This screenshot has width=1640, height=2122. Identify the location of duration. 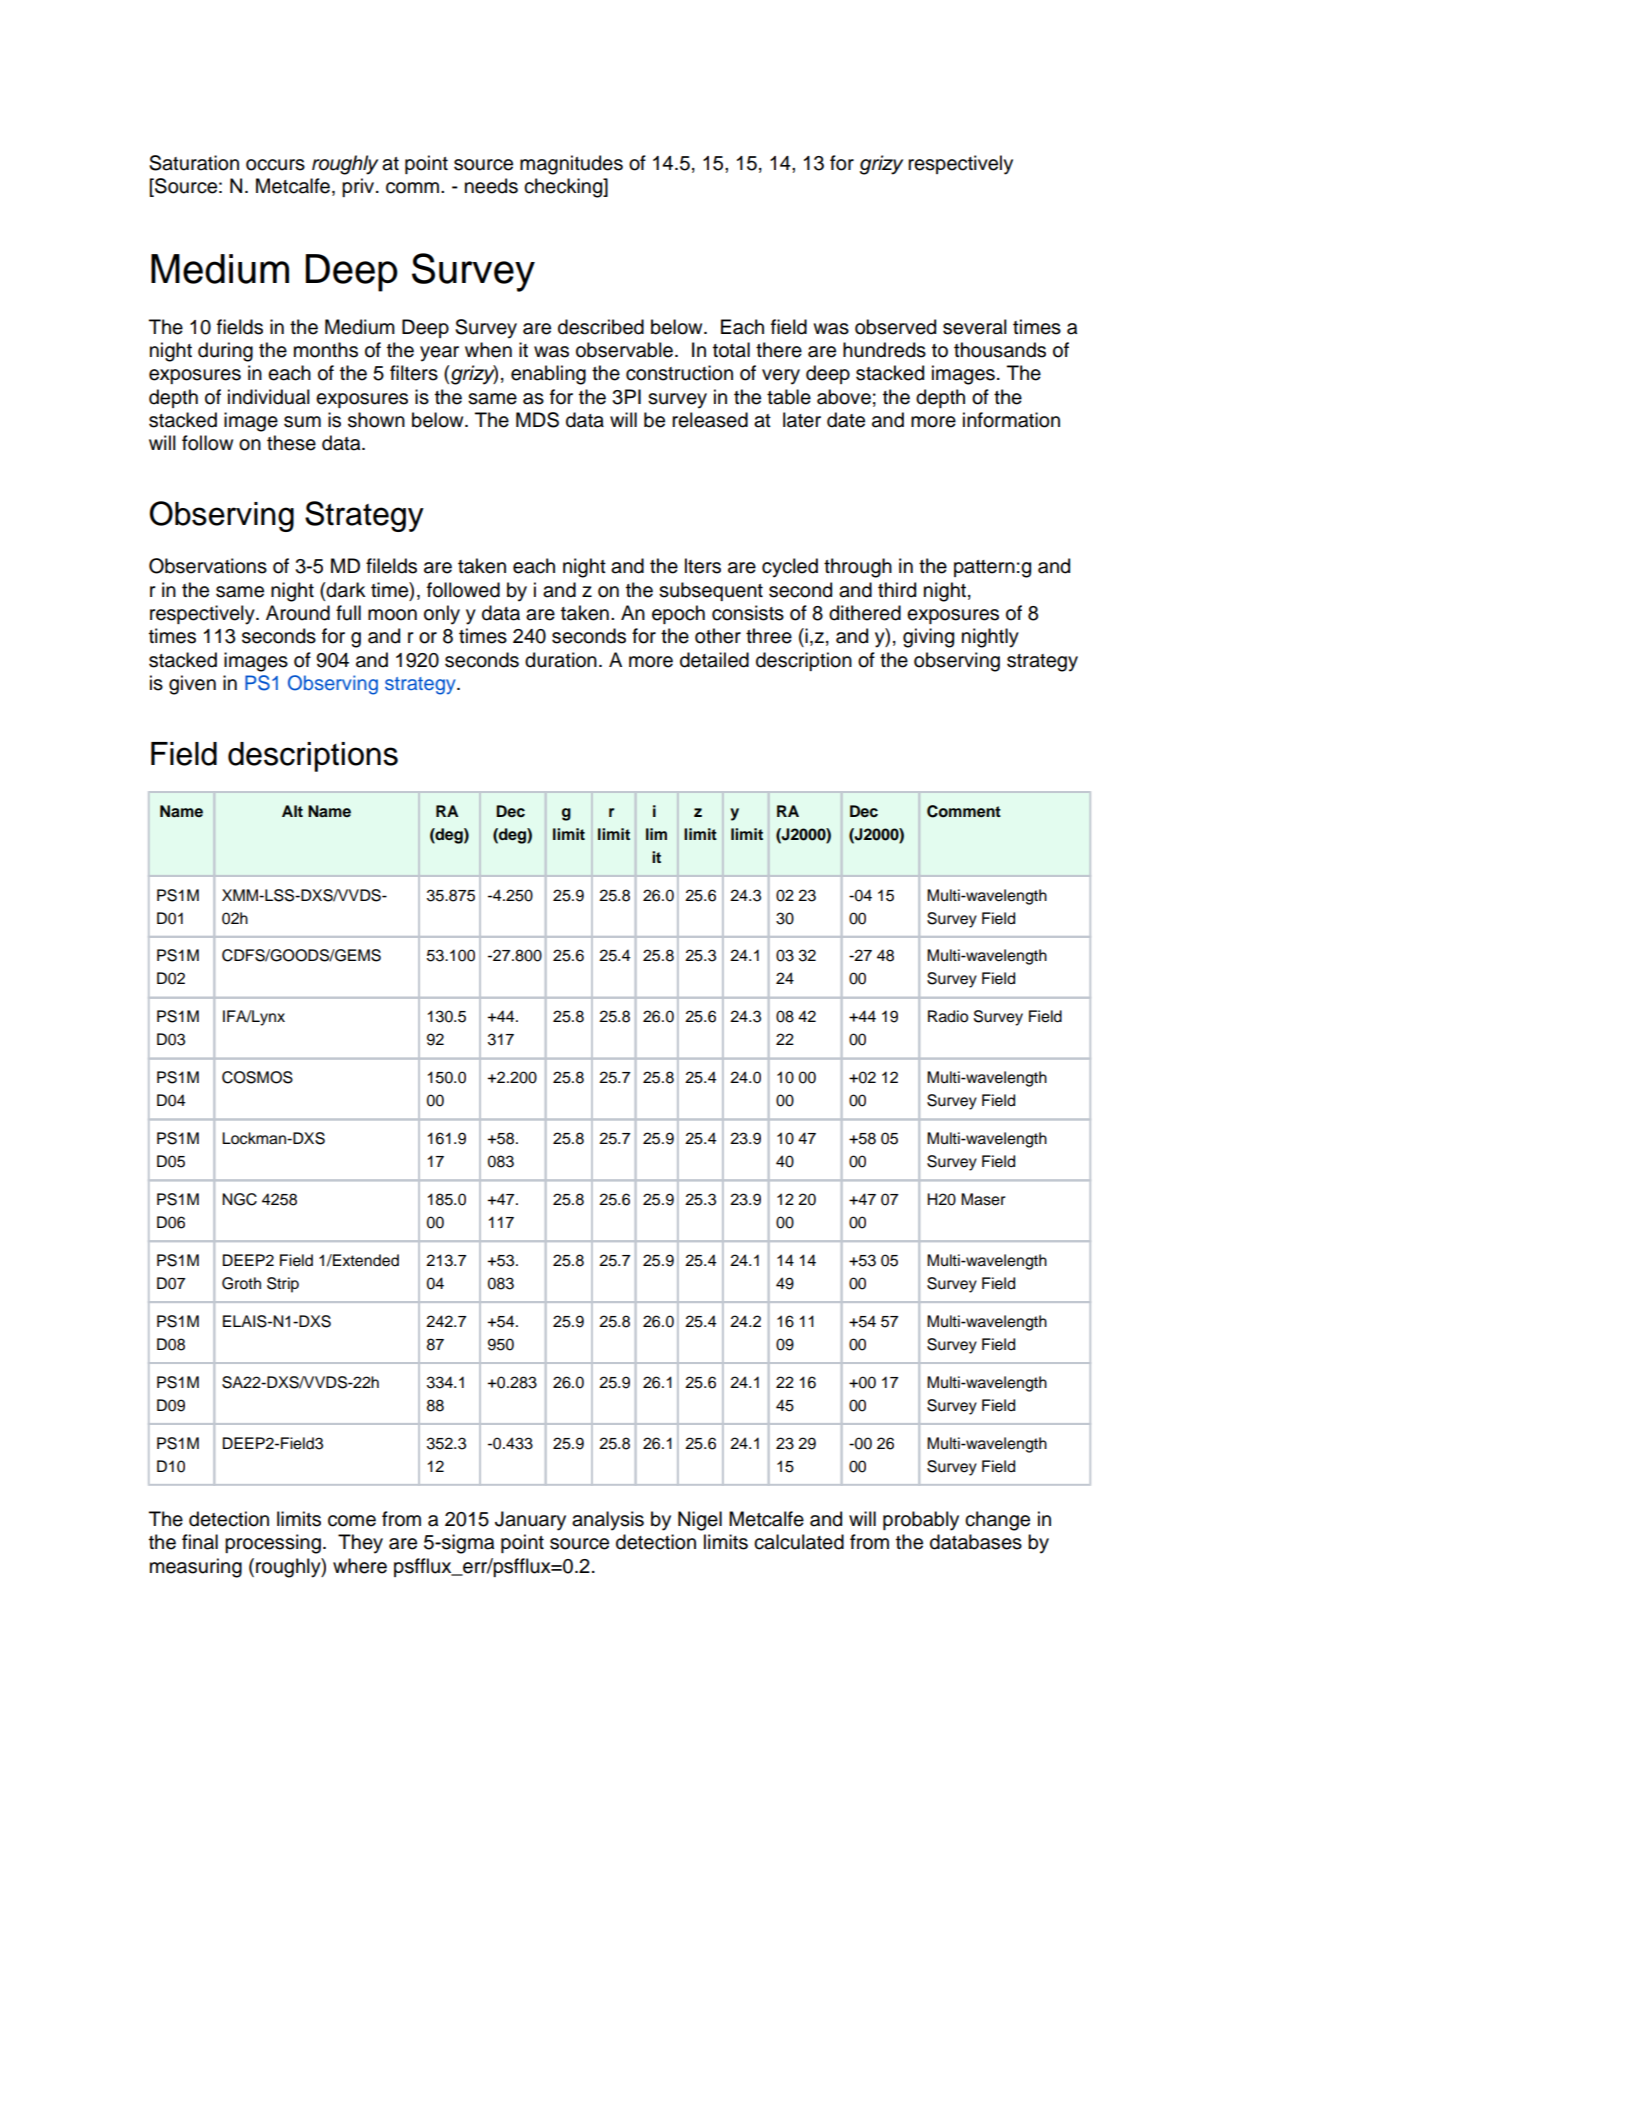
(561, 660).
